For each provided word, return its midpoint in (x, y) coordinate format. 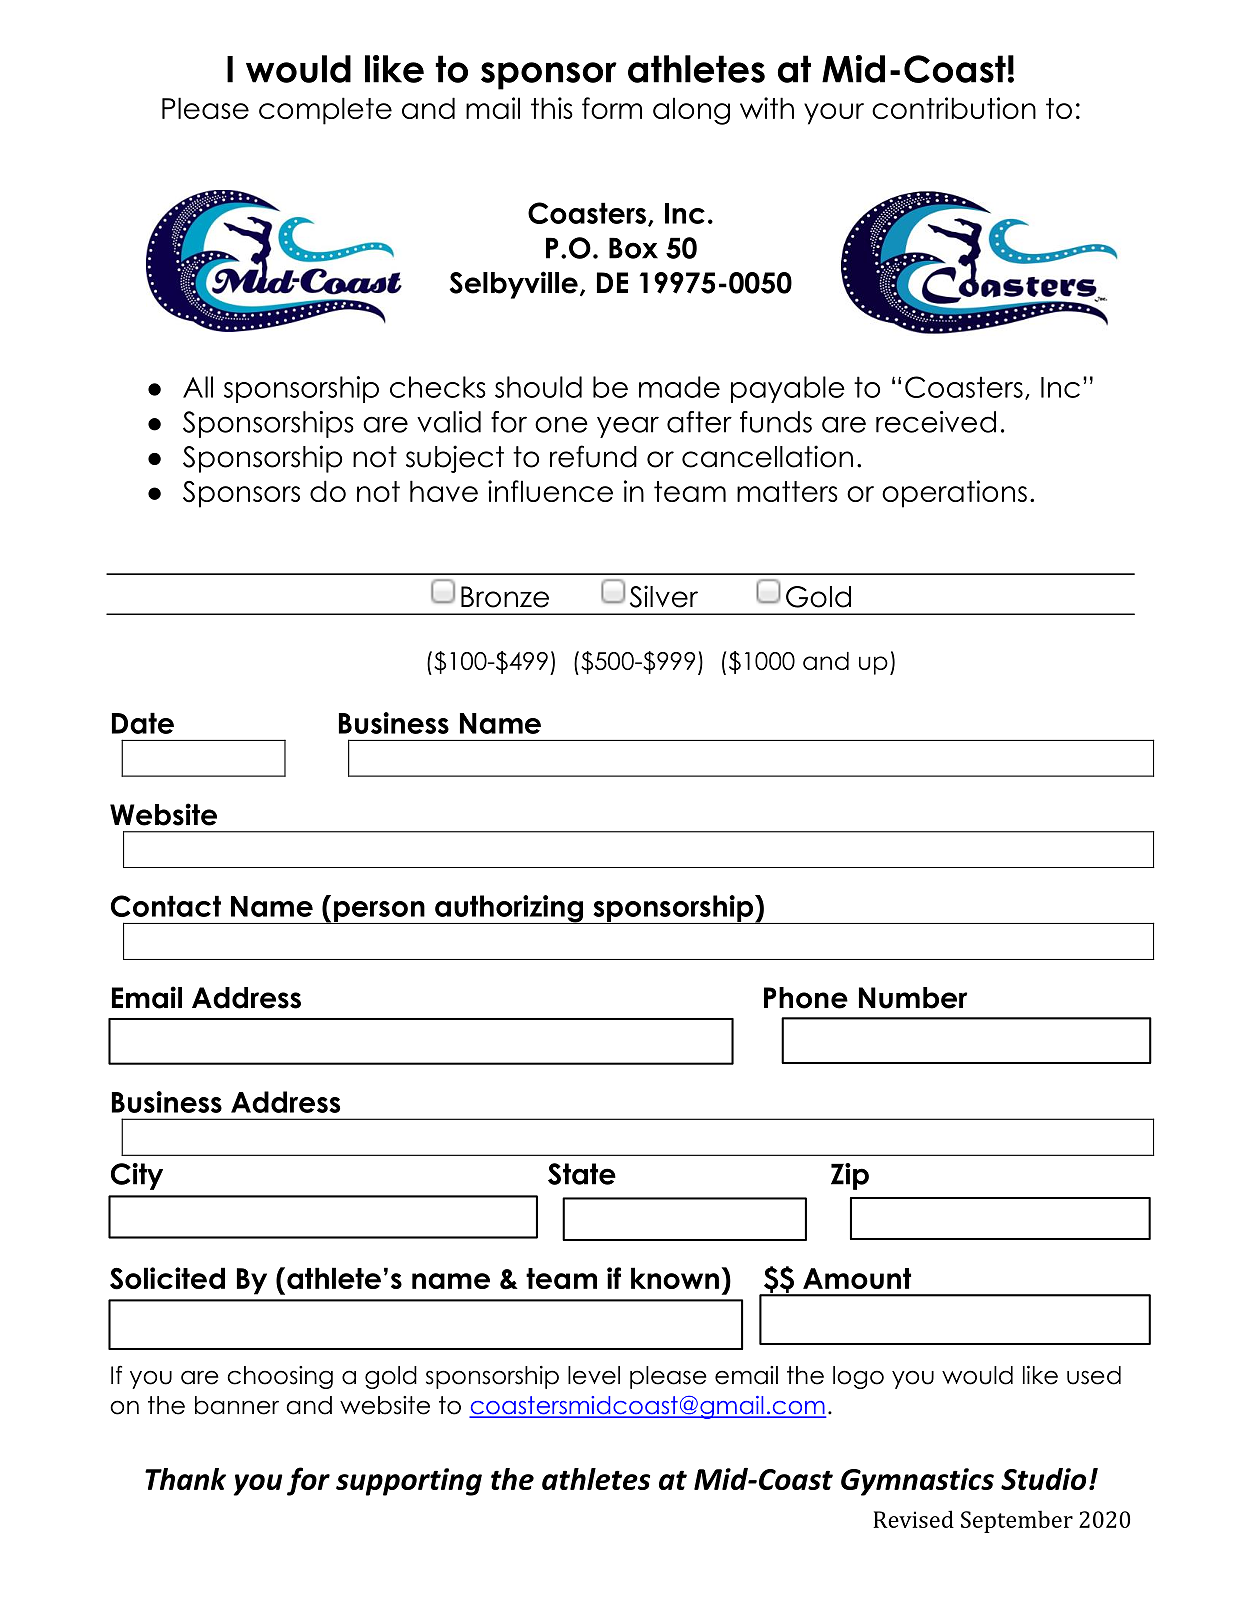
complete (325, 111)
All (198, 387)
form (612, 108)
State (582, 1174)
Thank (185, 1479)
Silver (664, 596)
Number (913, 998)
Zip (850, 1176)
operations (954, 494)
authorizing (509, 909)
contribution (954, 108)
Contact (166, 906)
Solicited (167, 1278)
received (936, 422)
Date (143, 723)
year (628, 427)
